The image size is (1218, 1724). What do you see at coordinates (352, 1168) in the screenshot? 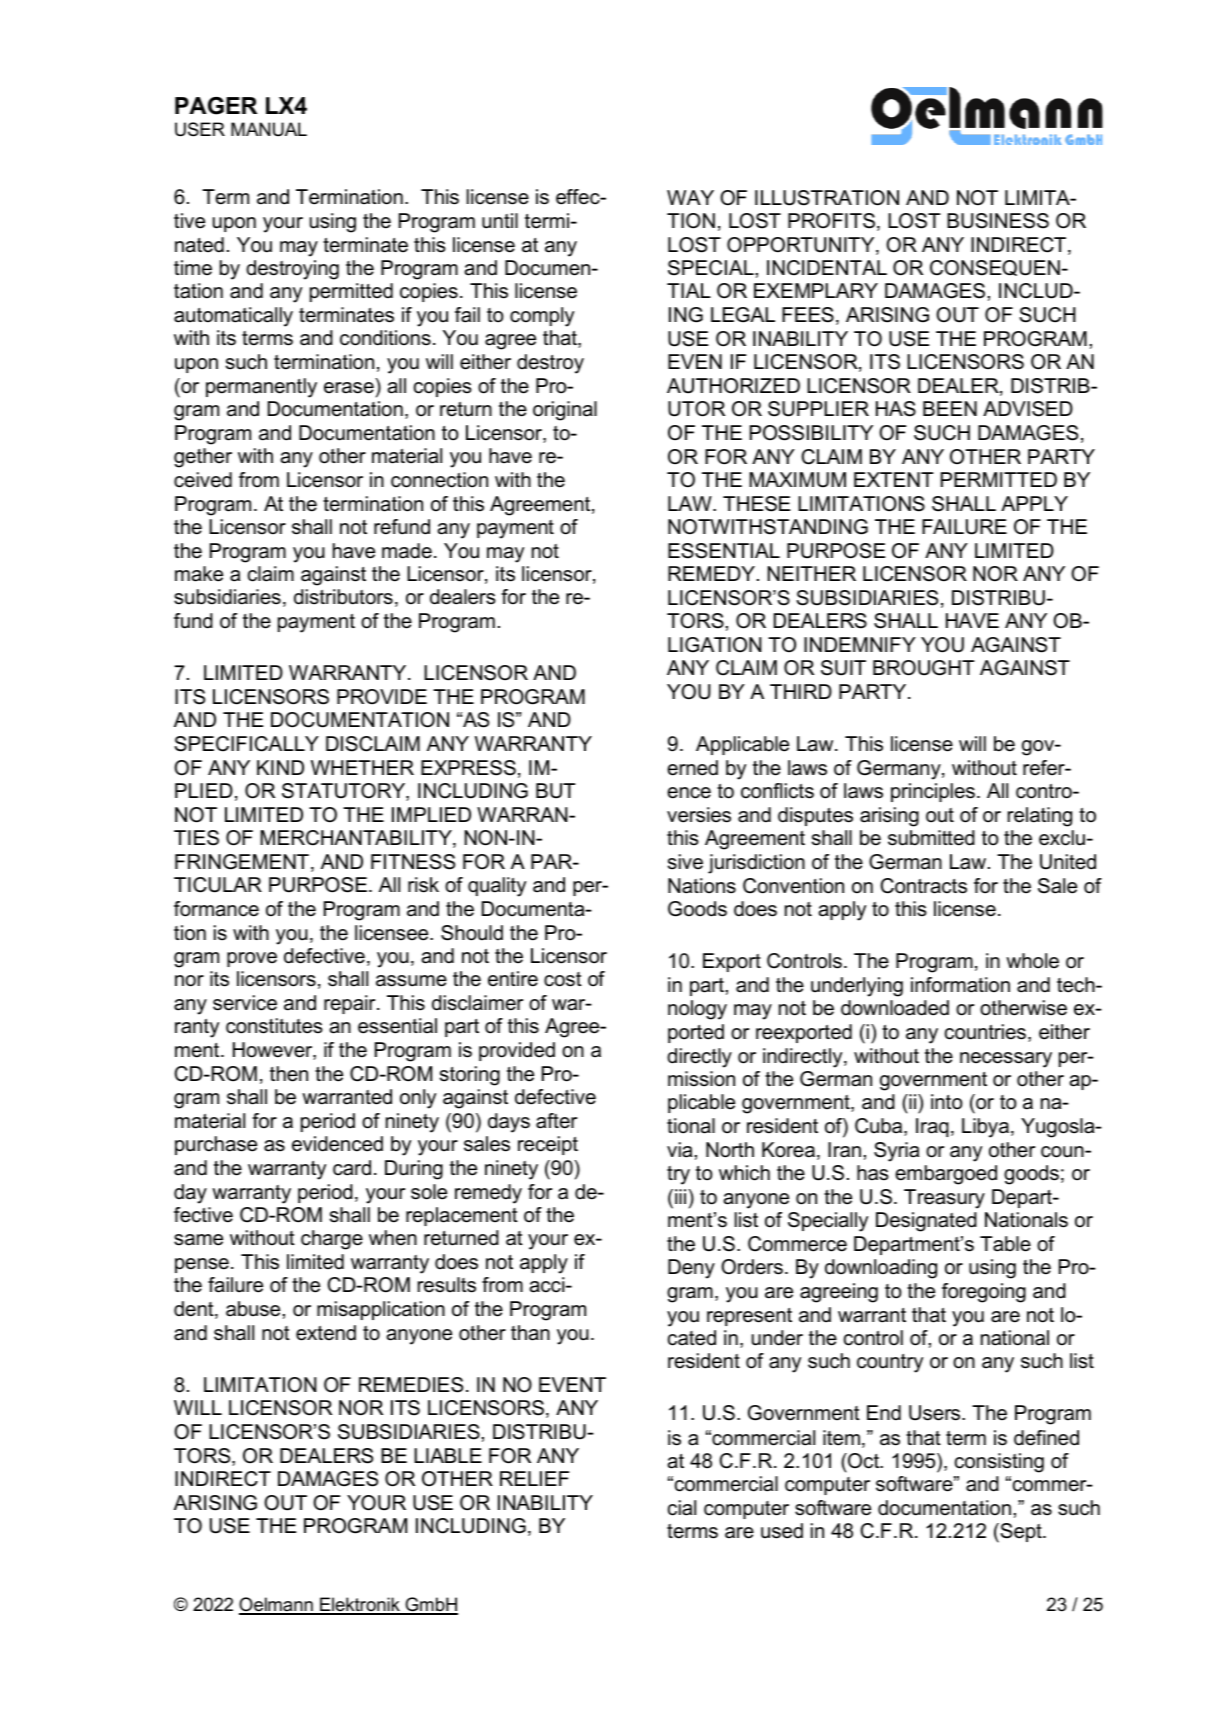
I see `card` at bounding box center [352, 1168].
